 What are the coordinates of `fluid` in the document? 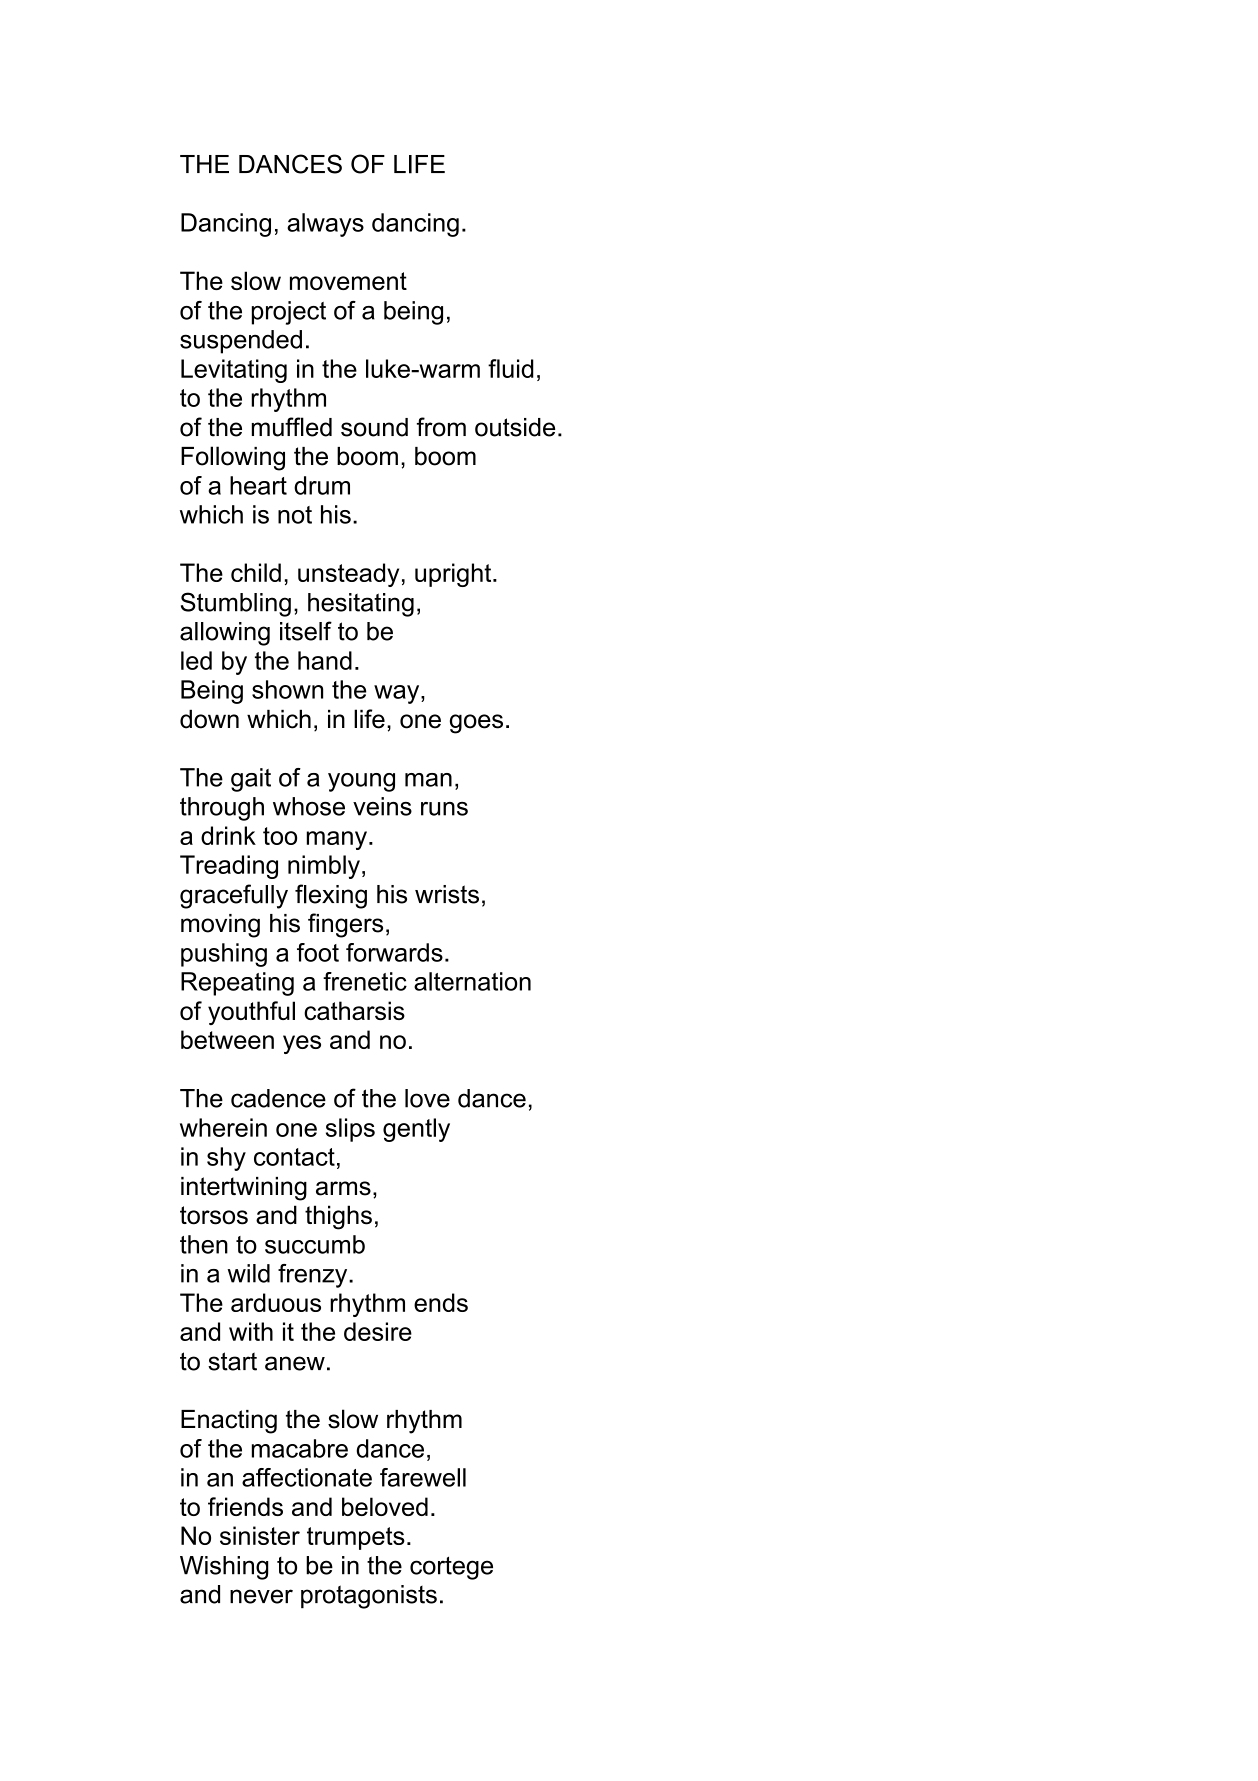 It's located at (511, 368).
